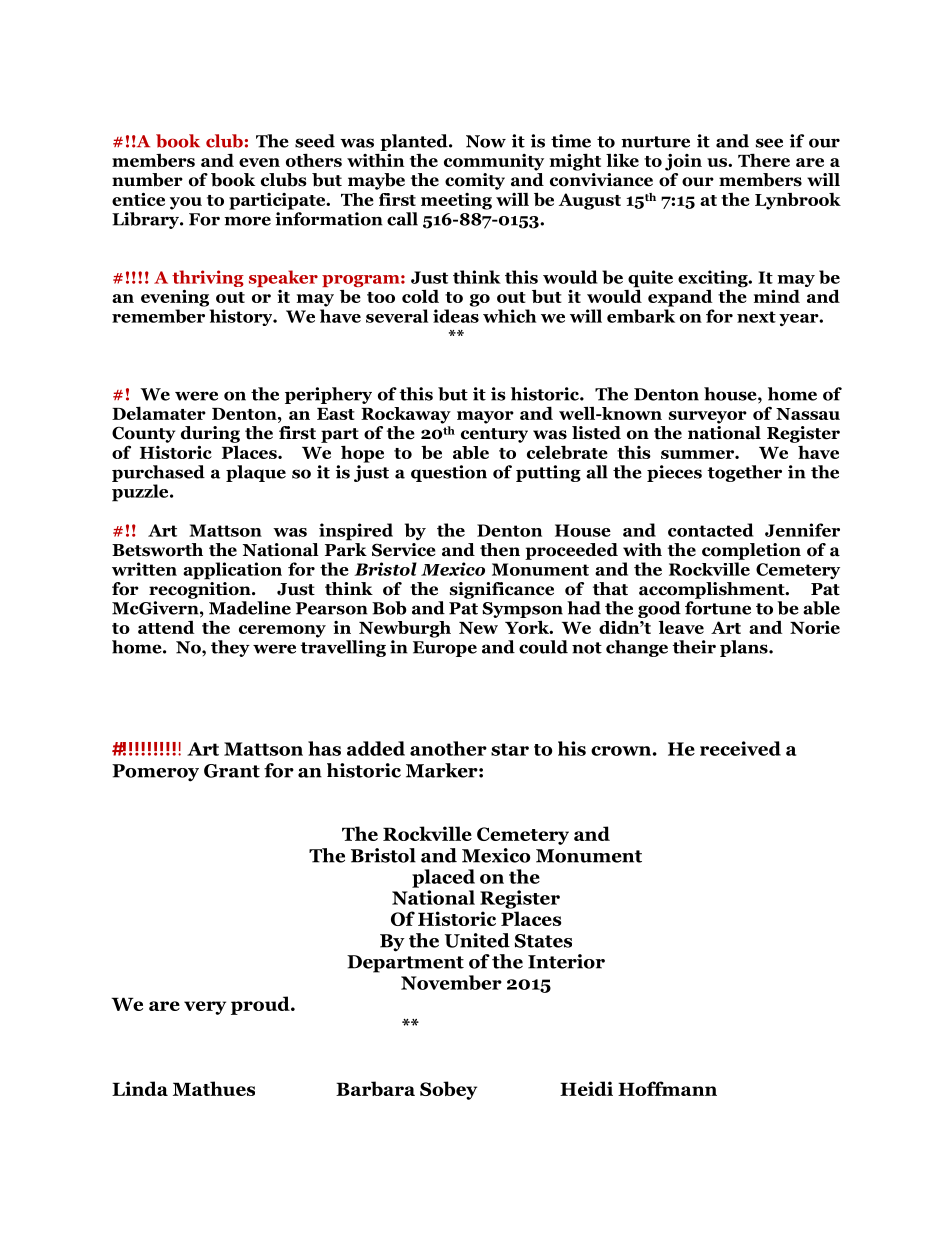  I want to click on Grant, so click(232, 771).
